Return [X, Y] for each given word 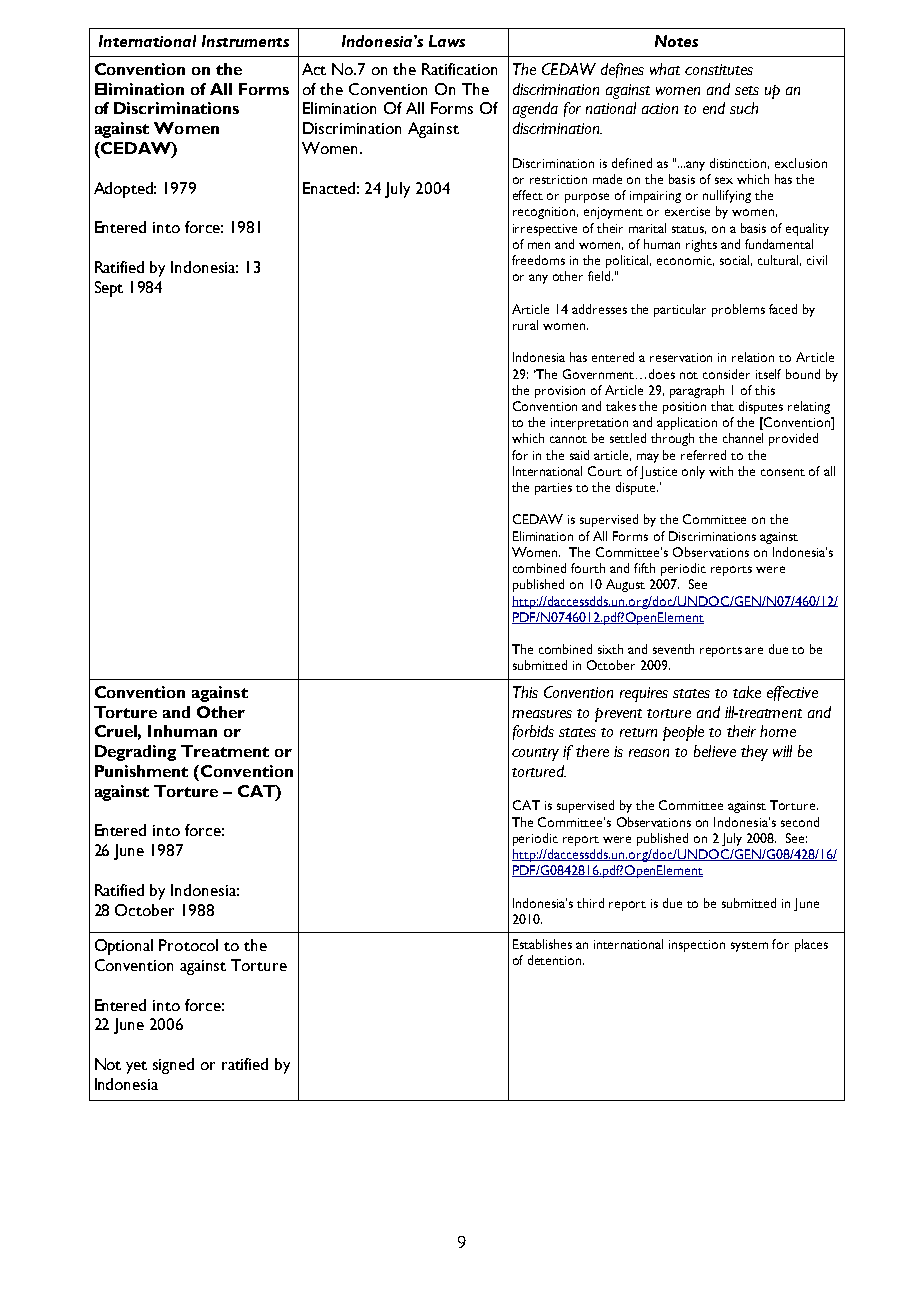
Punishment [141, 771]
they [754, 753]
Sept [109, 289]
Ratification [459, 69]
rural [525, 325]
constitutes [719, 69]
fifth [644, 568]
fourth [588, 568]
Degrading [135, 753]
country [535, 754]
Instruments [245, 41]
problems [738, 310]
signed [173, 1066]
